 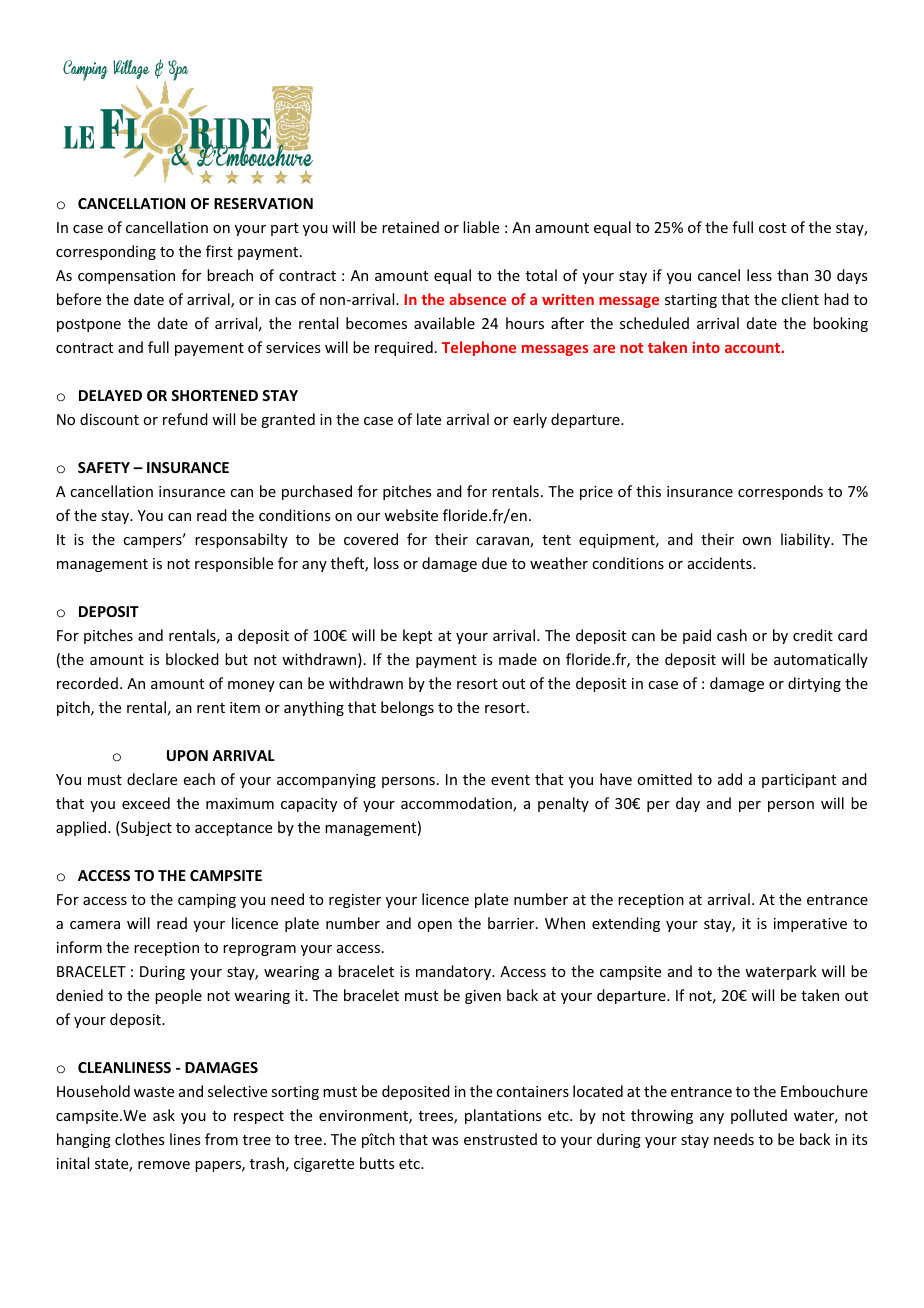 I want to click on blocked, so click(x=192, y=659).
